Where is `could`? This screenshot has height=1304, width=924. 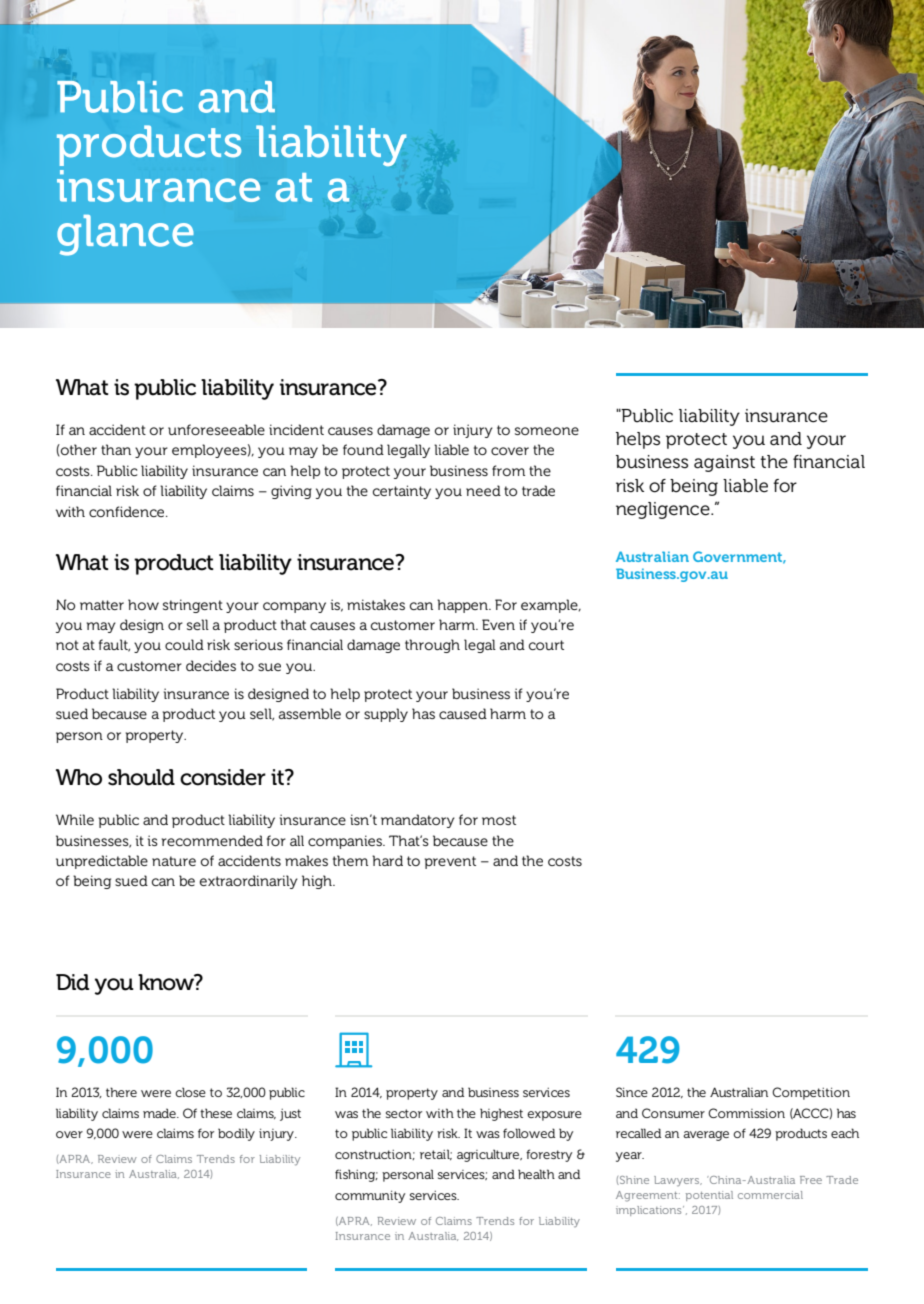
could is located at coordinates (184, 644).
